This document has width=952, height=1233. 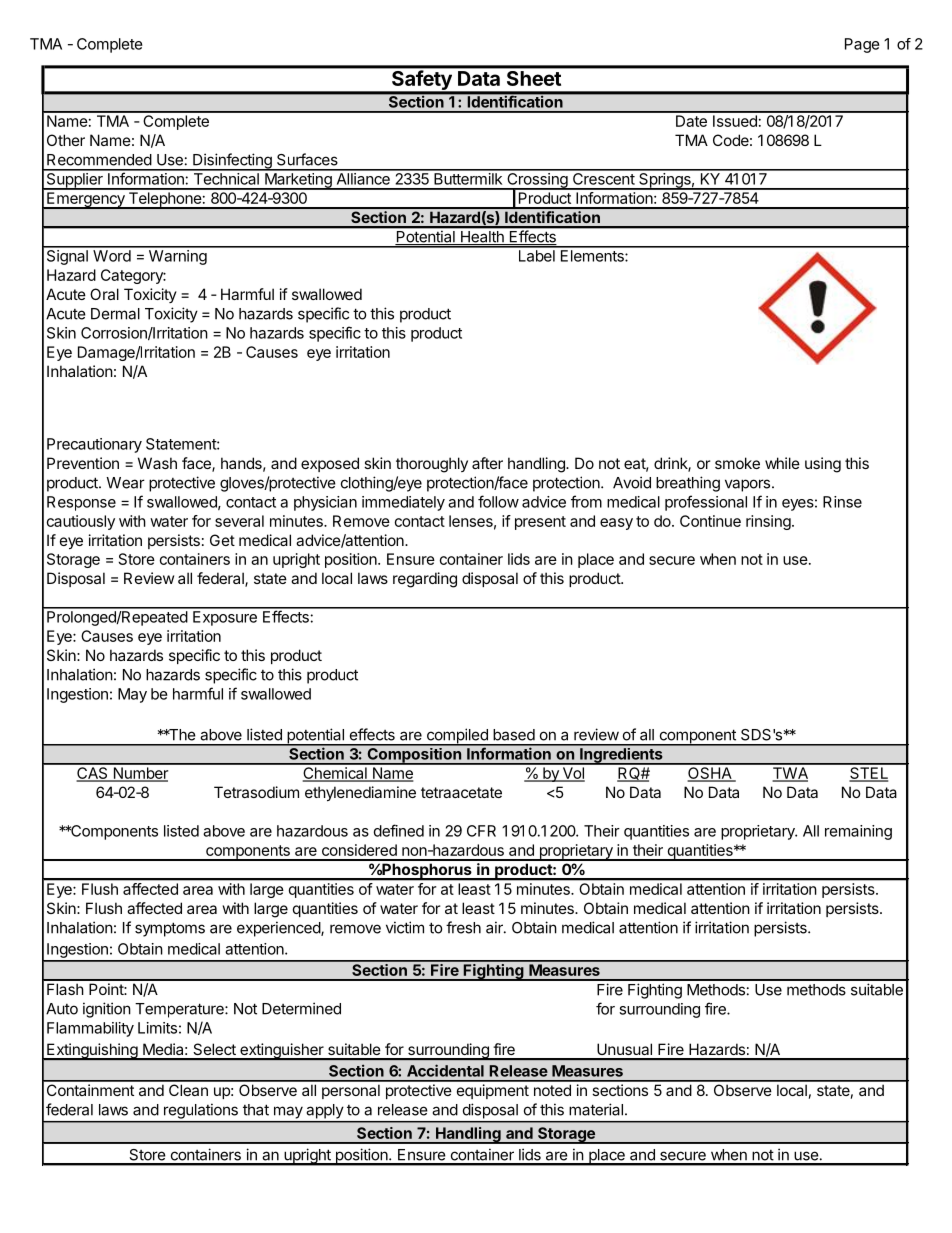 I want to click on Limits, so click(x=157, y=1028).
